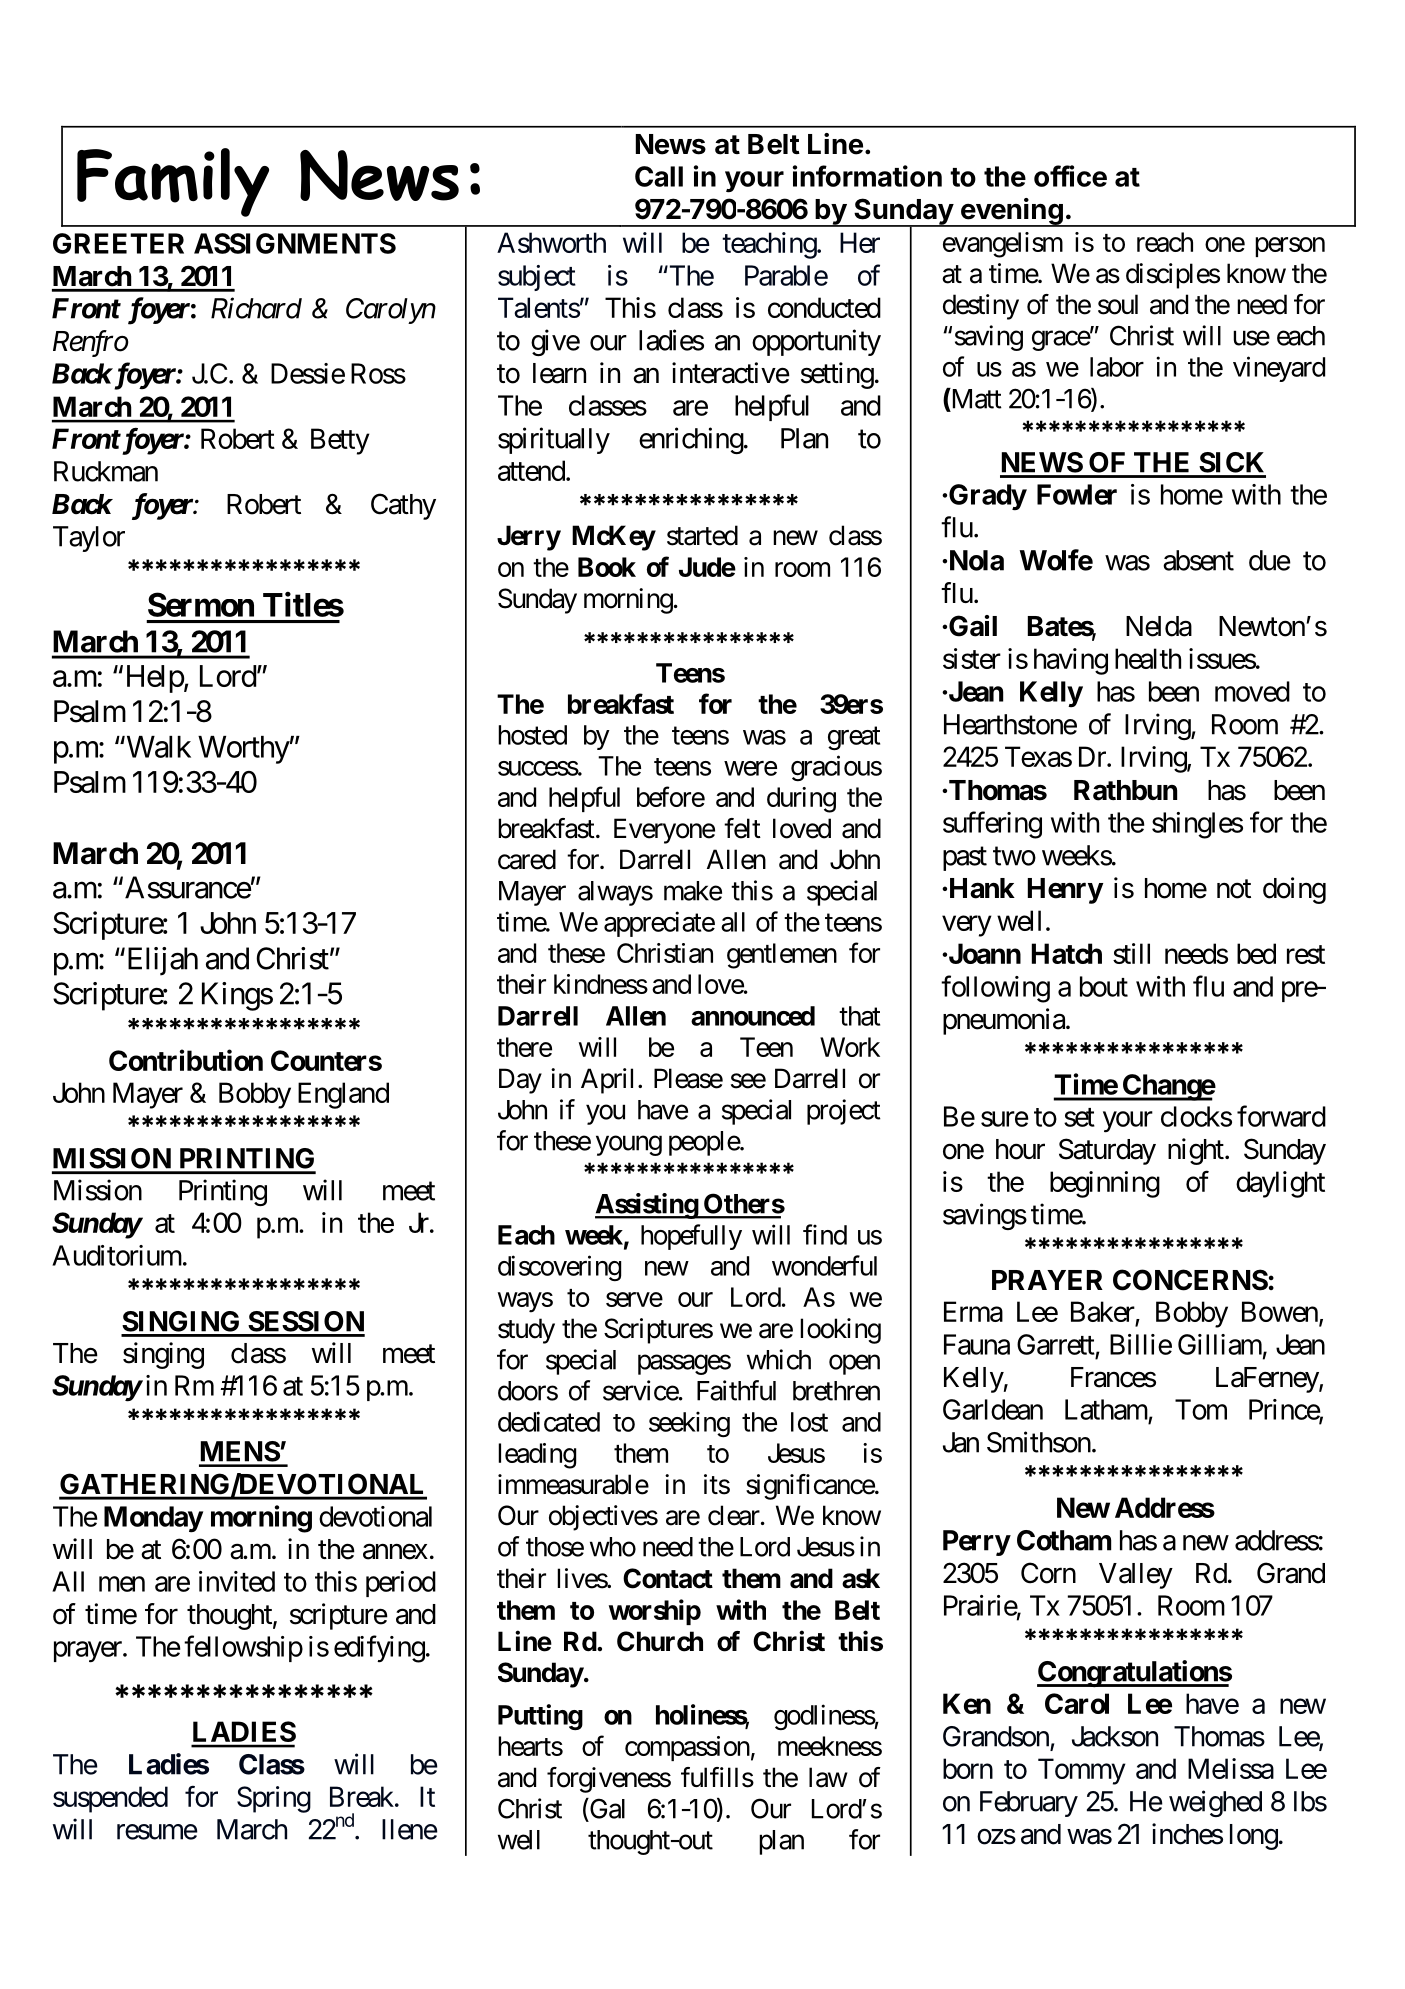  Describe the element at coordinates (753, 1016) in the screenshot. I see `announced` at that location.
